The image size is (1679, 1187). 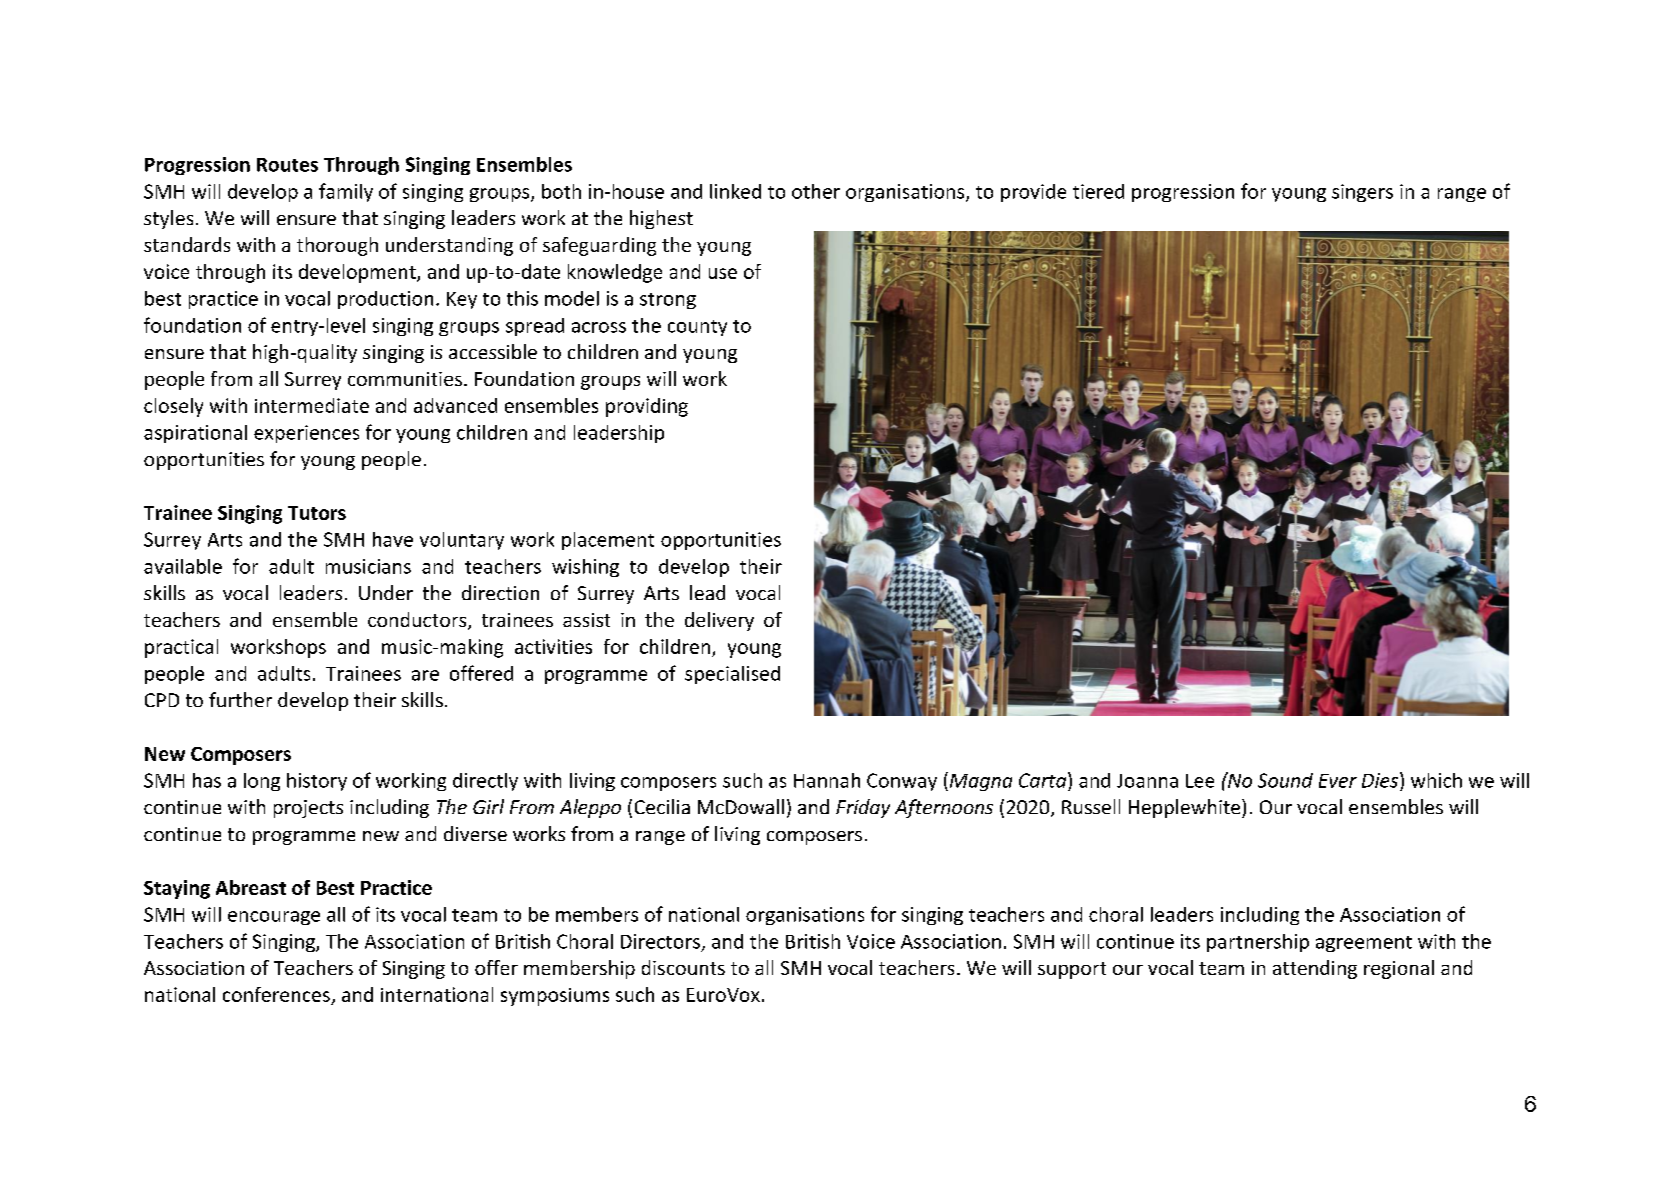 What do you see at coordinates (308, 809) in the screenshot?
I see `projects` at bounding box center [308, 809].
